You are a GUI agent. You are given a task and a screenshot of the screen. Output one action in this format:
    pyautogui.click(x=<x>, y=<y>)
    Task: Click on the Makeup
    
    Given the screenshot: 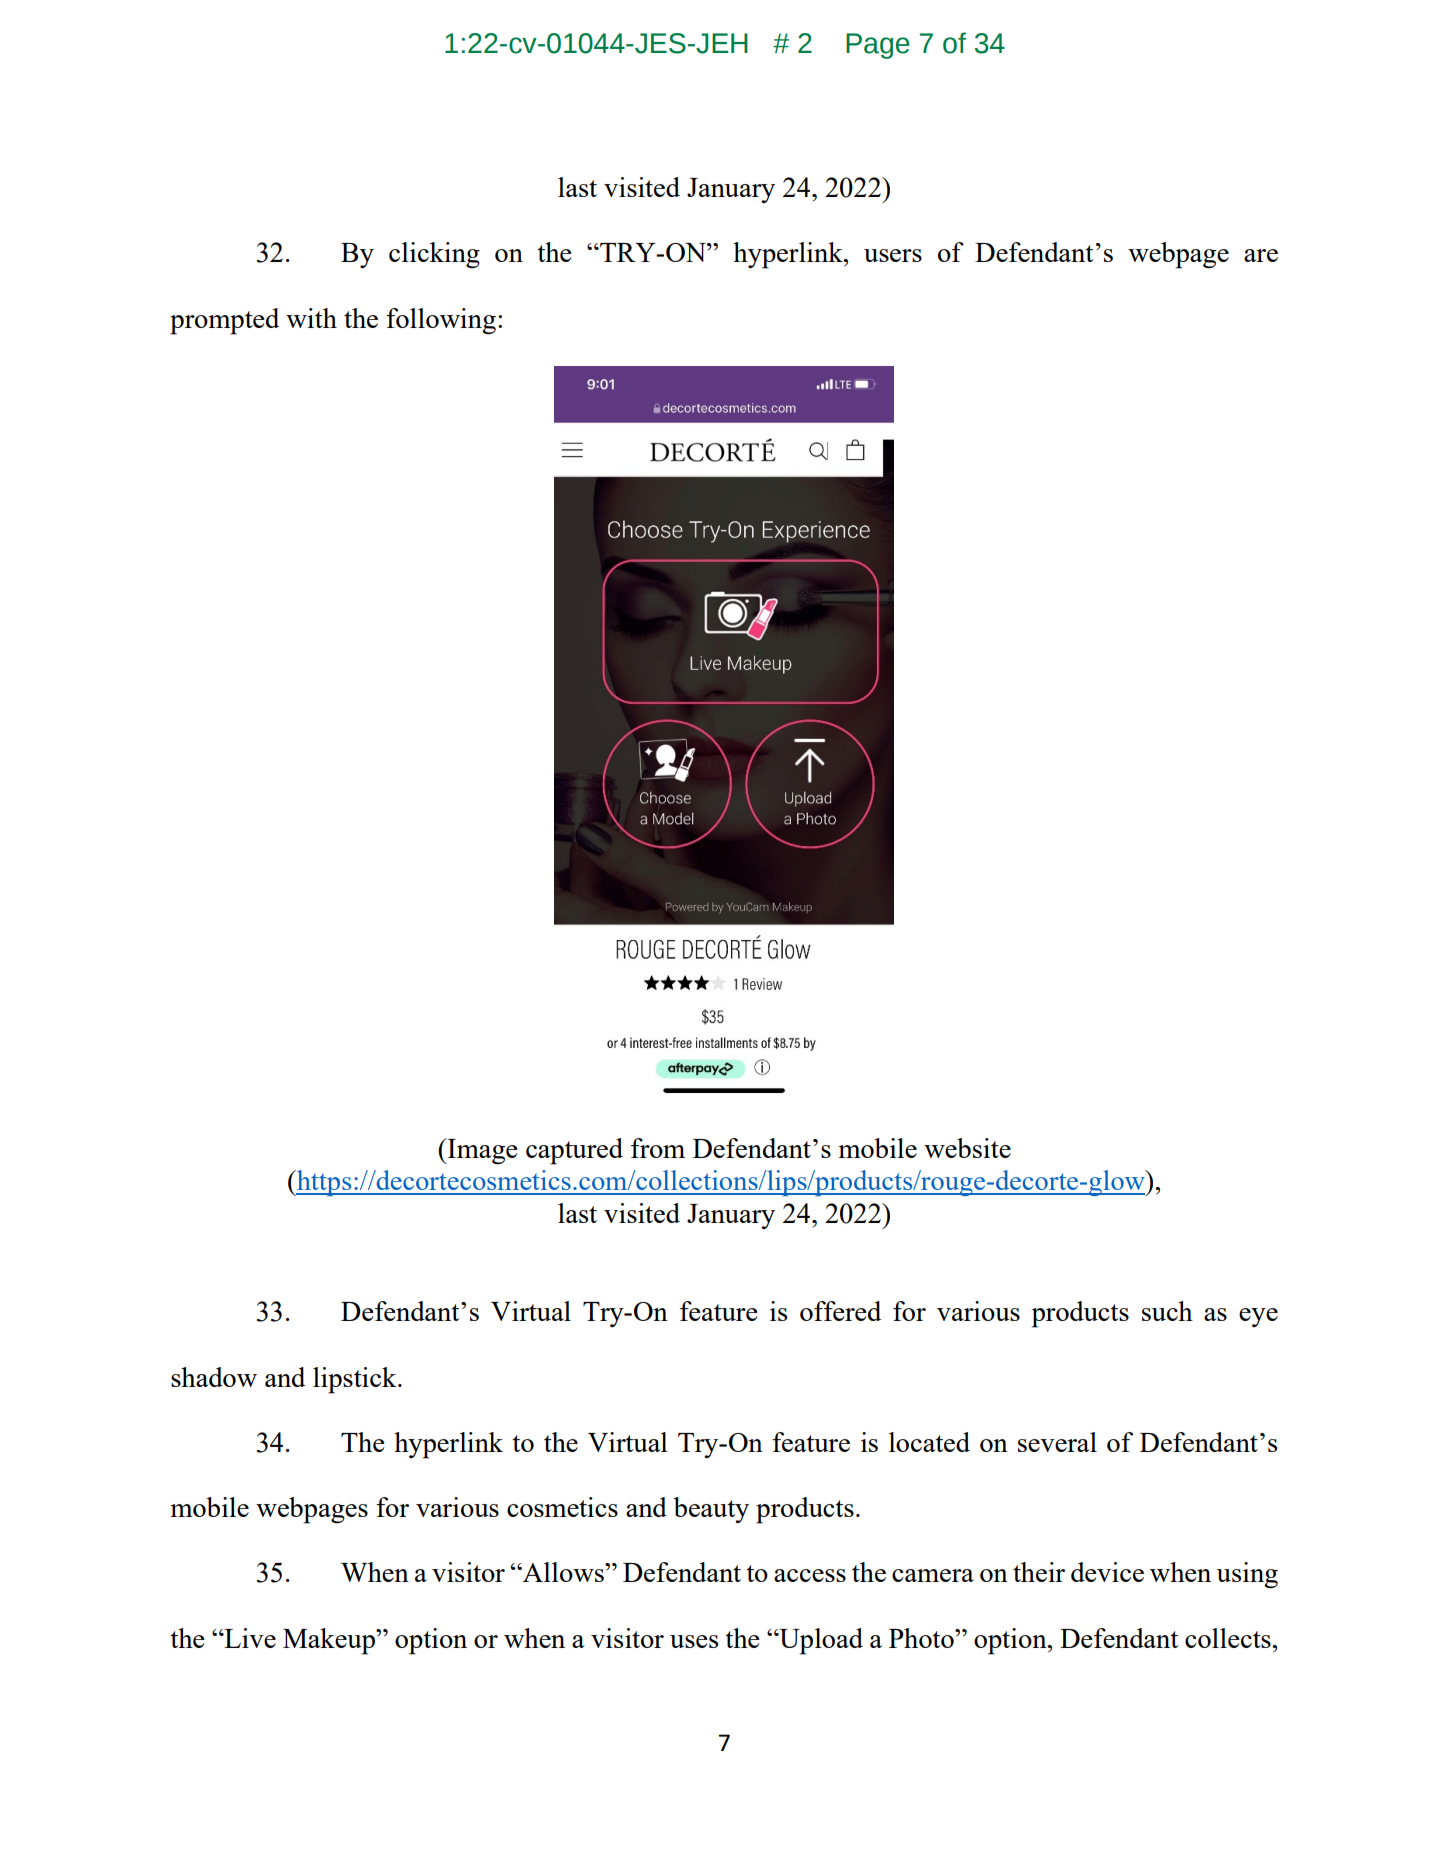 What is the action you would take?
    pyautogui.click(x=330, y=1641)
